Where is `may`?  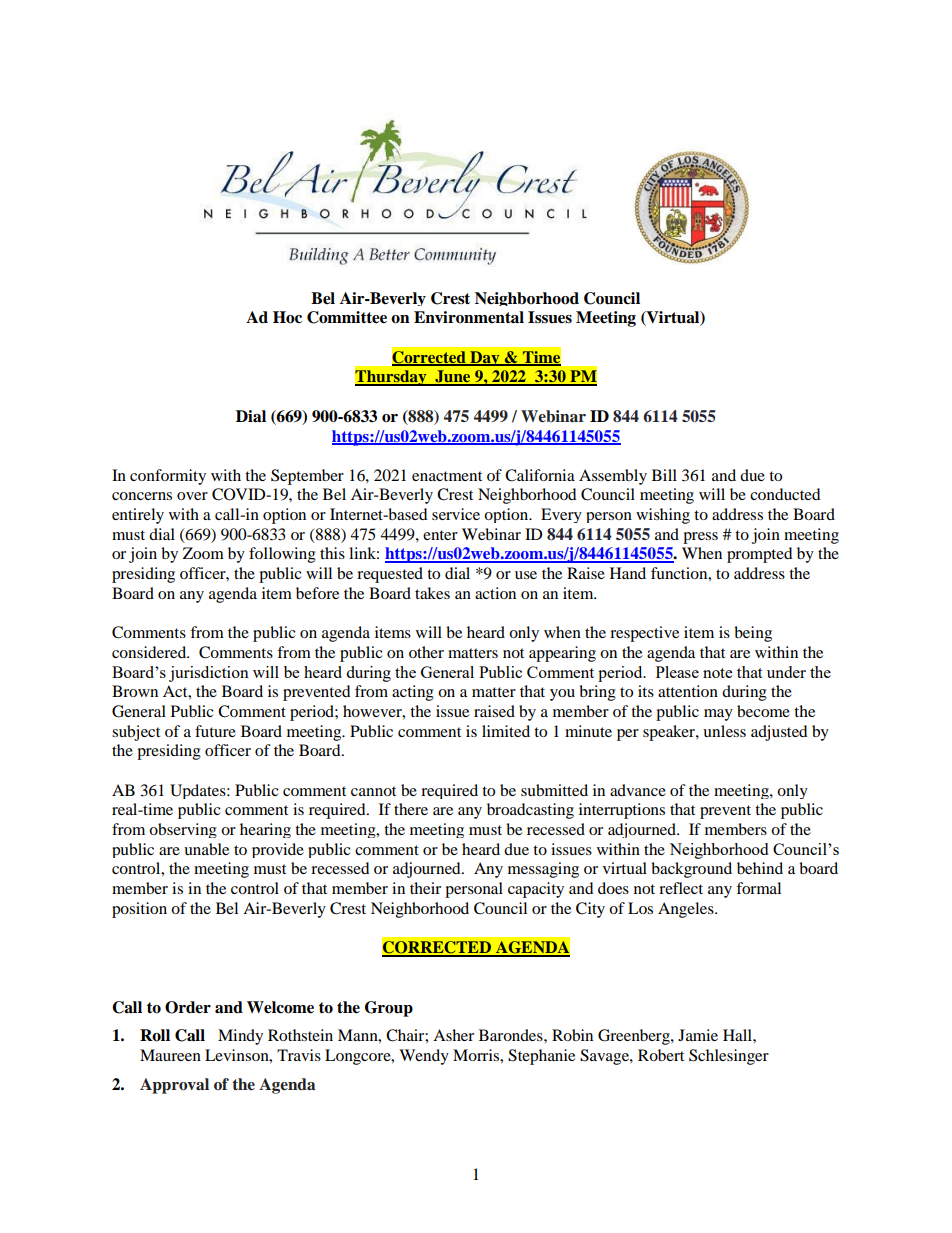 may is located at coordinates (718, 715).
